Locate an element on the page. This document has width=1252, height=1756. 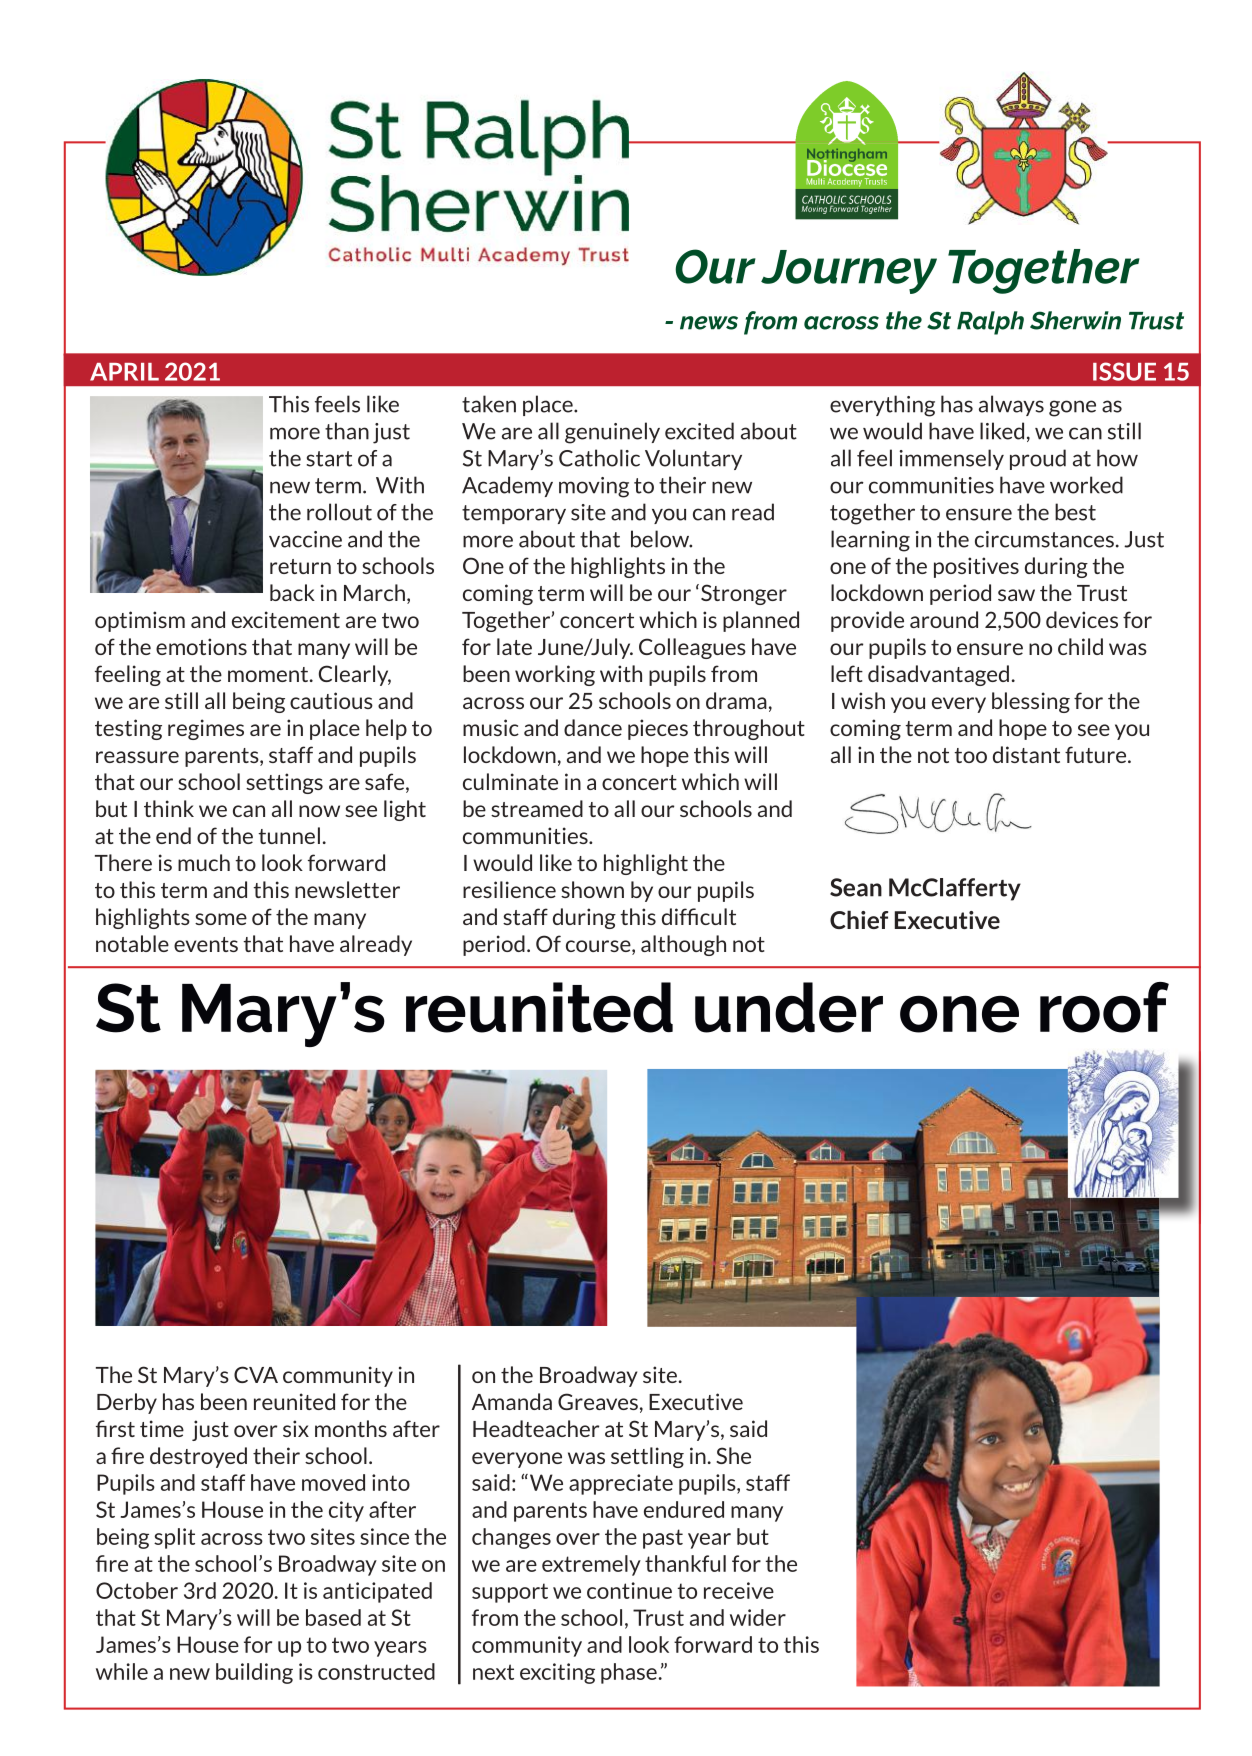
although is located at coordinates (683, 945).
